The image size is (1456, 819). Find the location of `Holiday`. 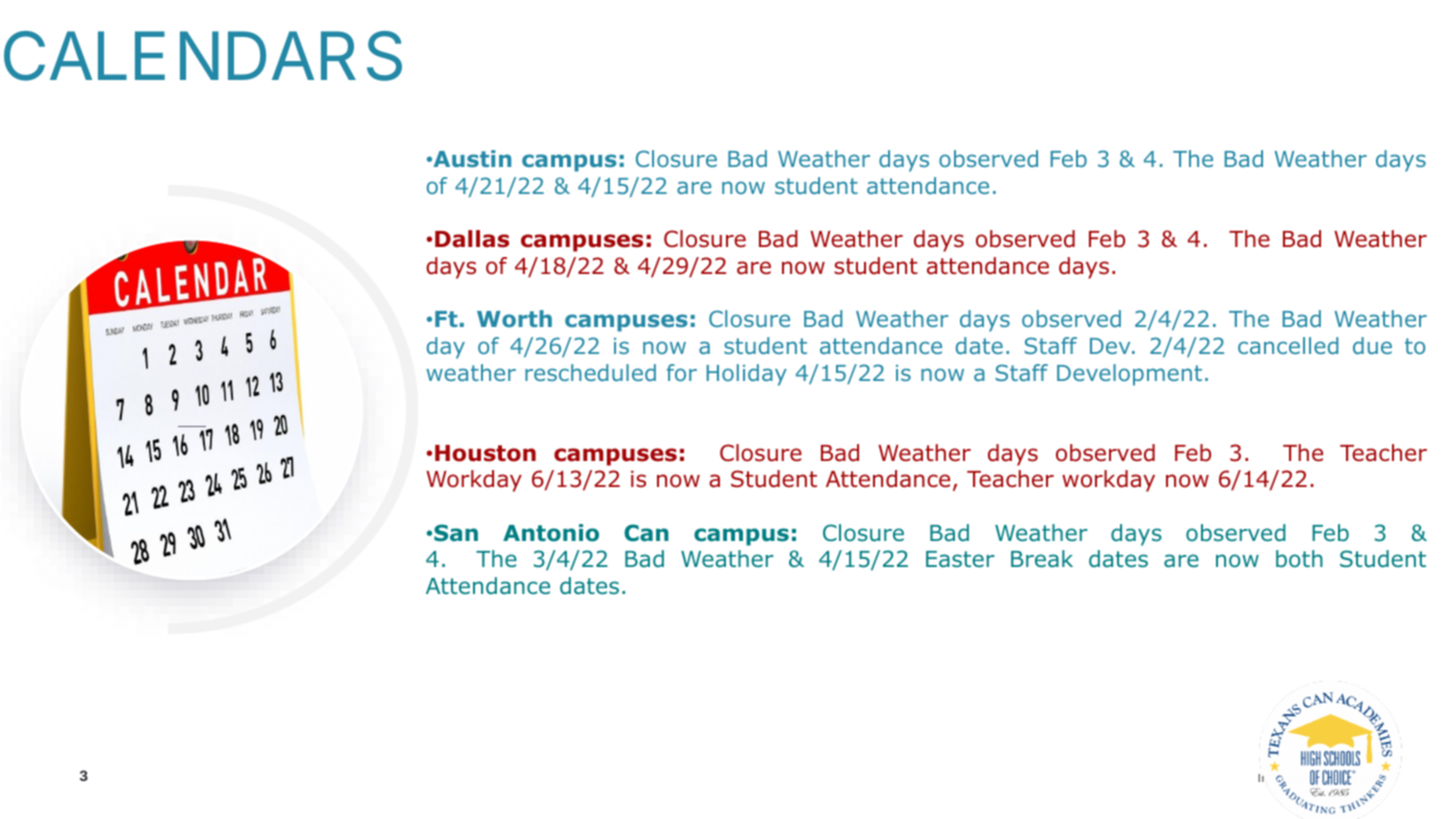

Holiday is located at coordinates (747, 375).
